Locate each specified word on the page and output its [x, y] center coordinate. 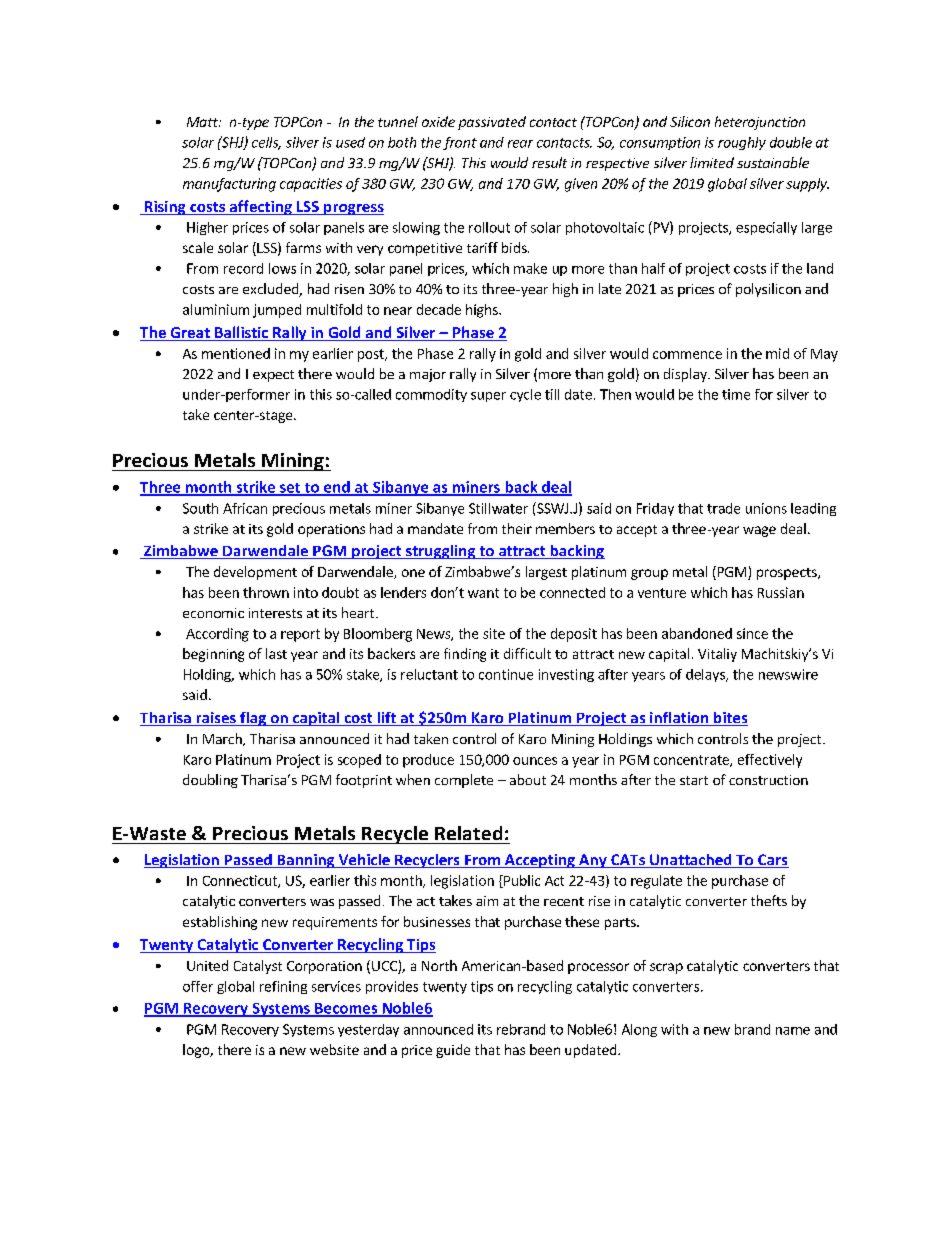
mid [777, 353]
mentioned [236, 353]
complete [464, 781]
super [488, 397]
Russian [781, 592]
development [255, 573]
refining [283, 987]
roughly [742, 143]
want [483, 593]
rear [520, 144]
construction [768, 780]
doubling [210, 781]
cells [266, 143]
